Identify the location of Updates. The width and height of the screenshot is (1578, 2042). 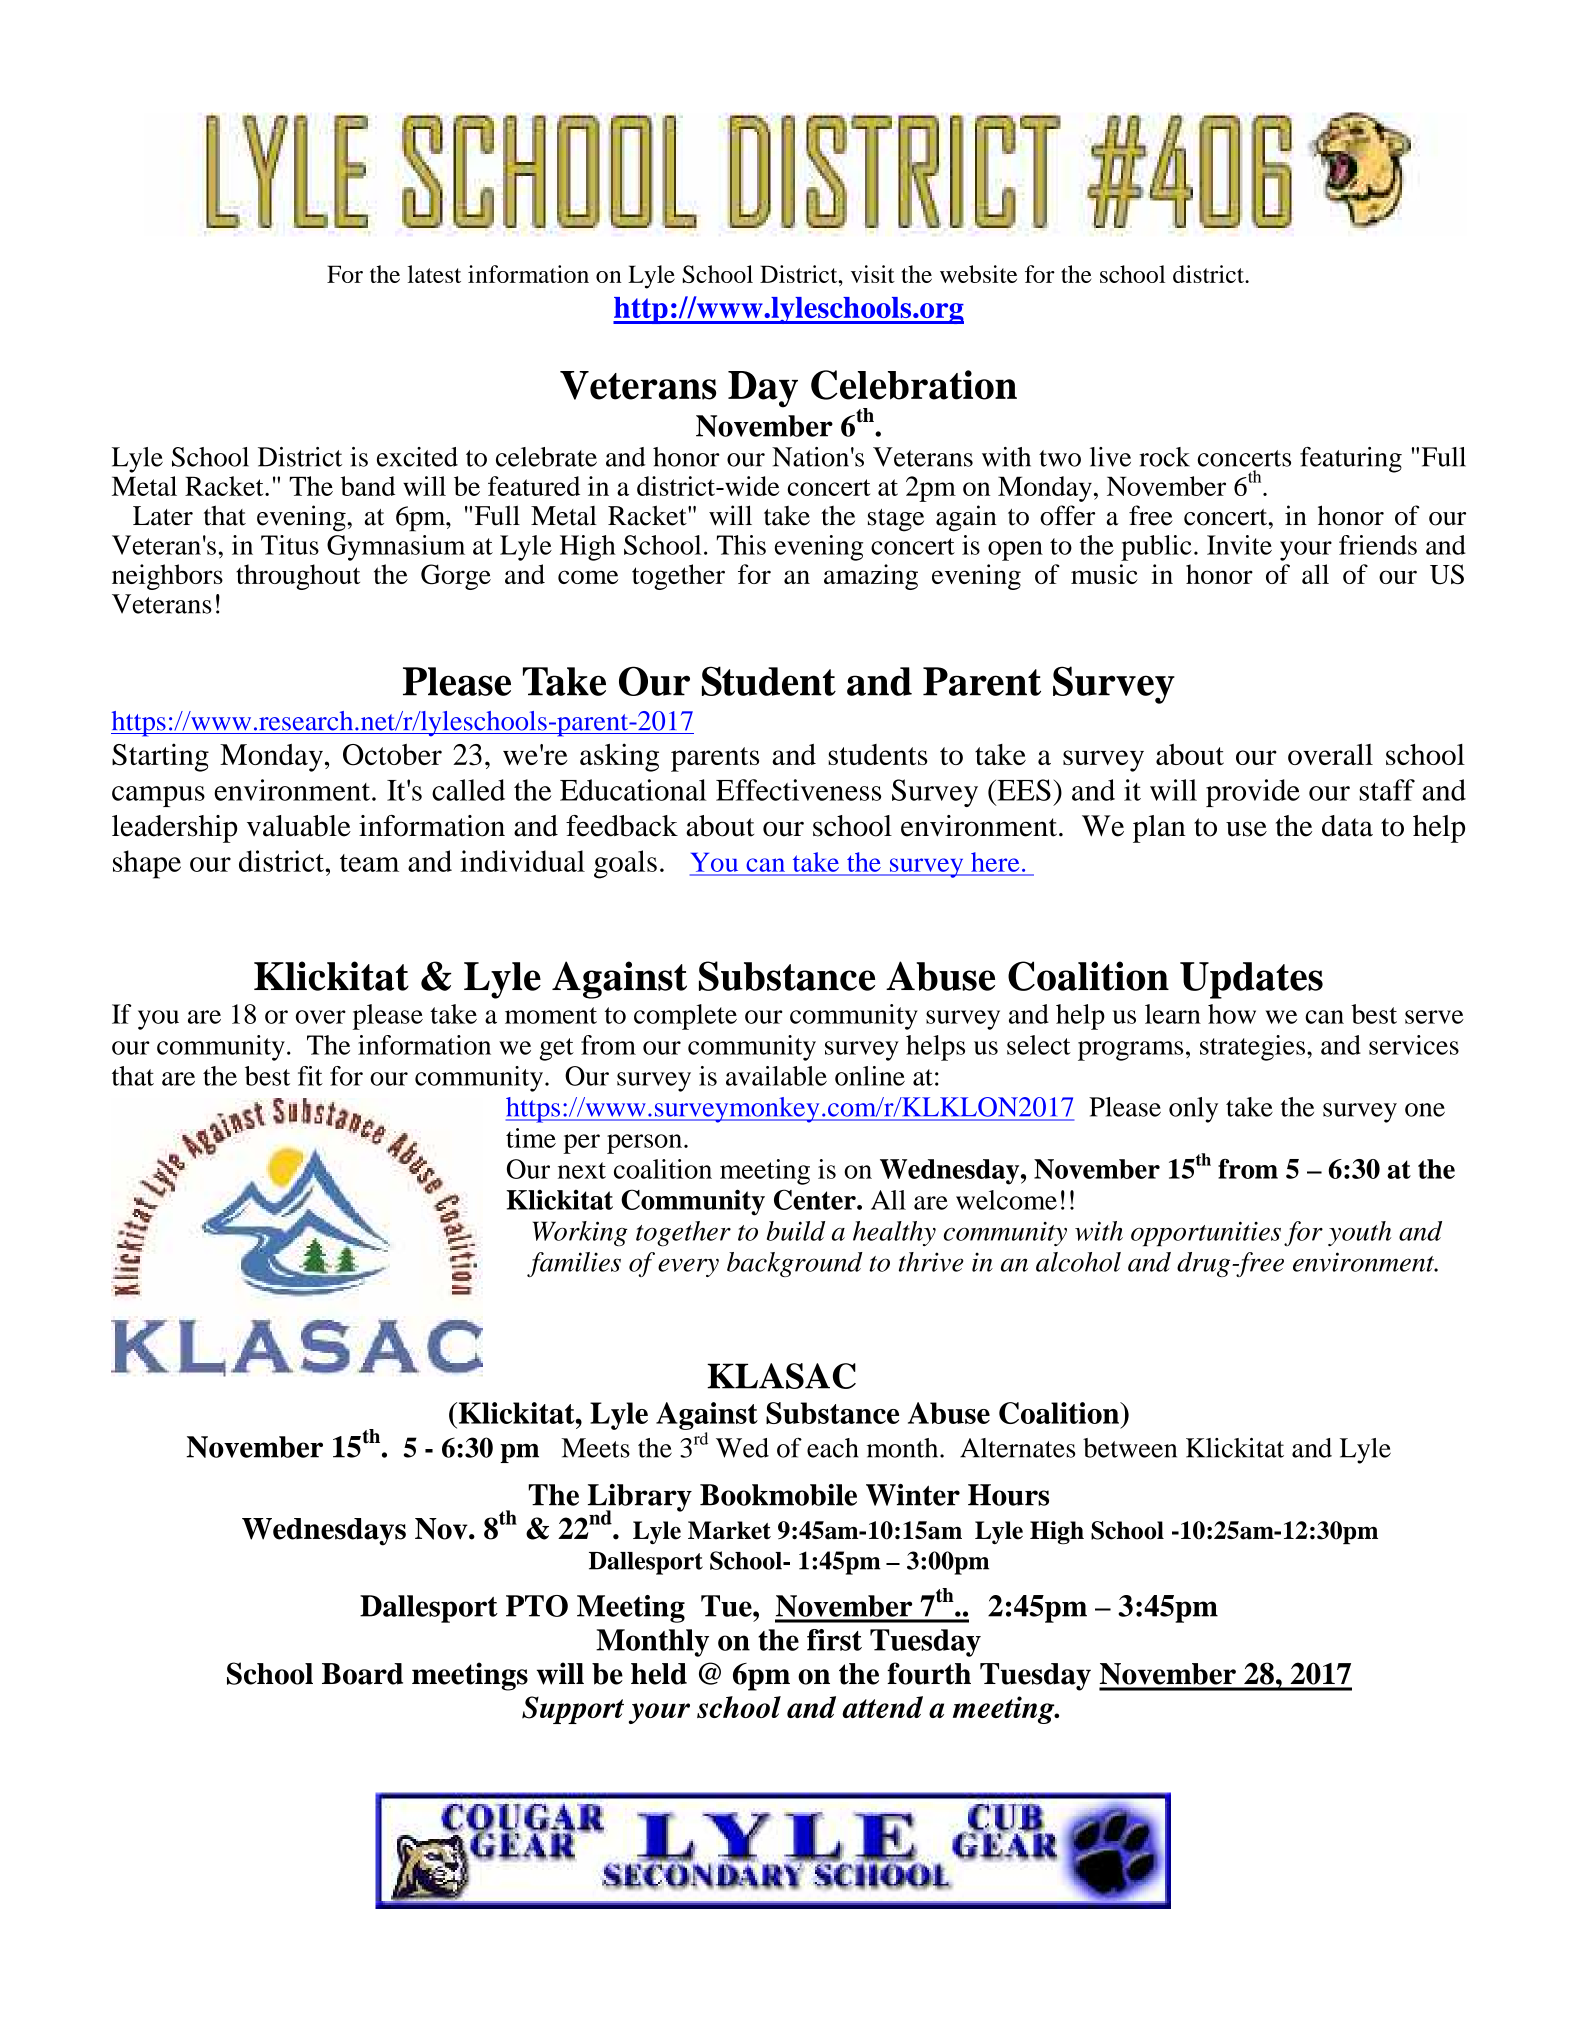
(1251, 980).
